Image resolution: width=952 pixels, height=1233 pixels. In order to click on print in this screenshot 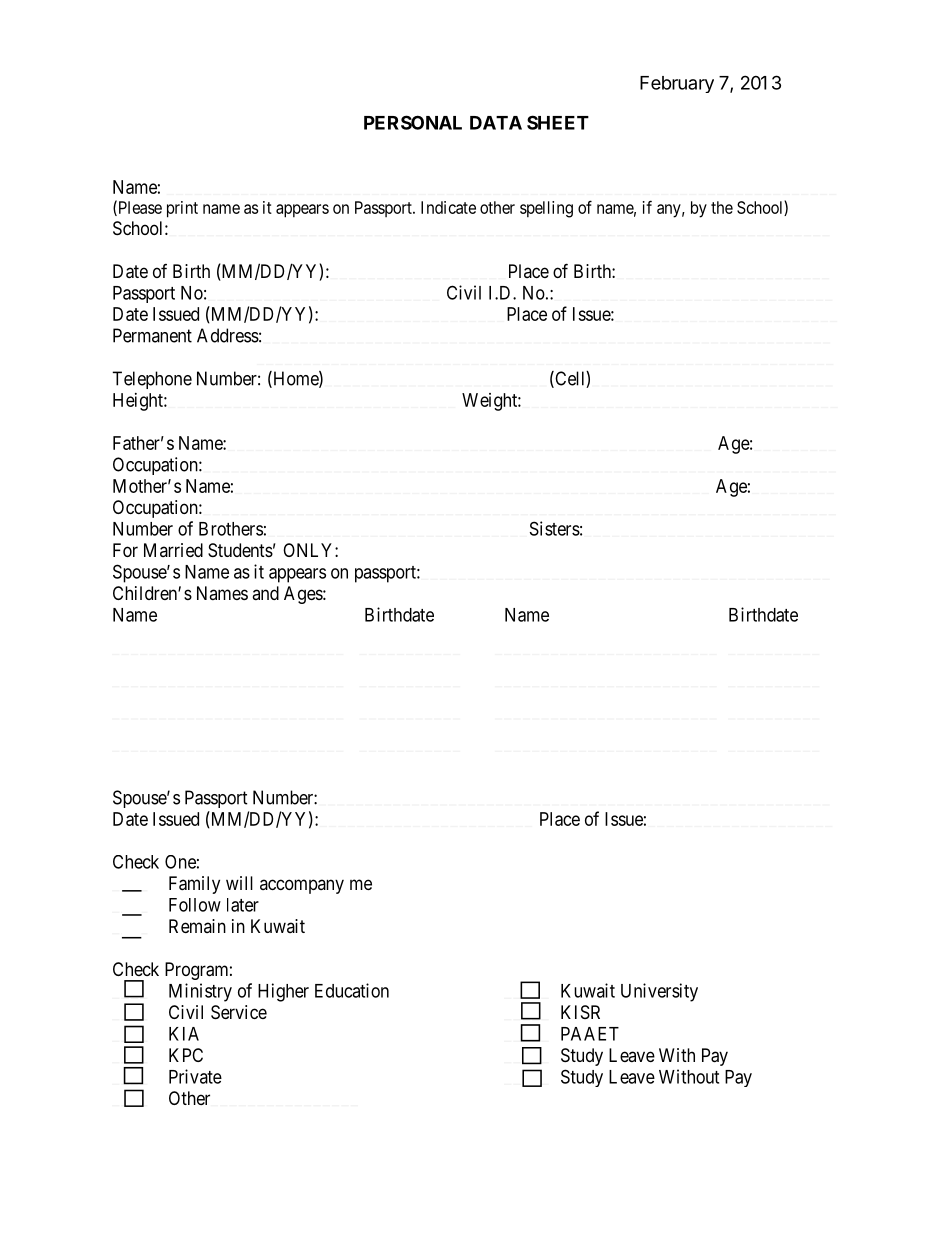, I will do `click(182, 209)`.
